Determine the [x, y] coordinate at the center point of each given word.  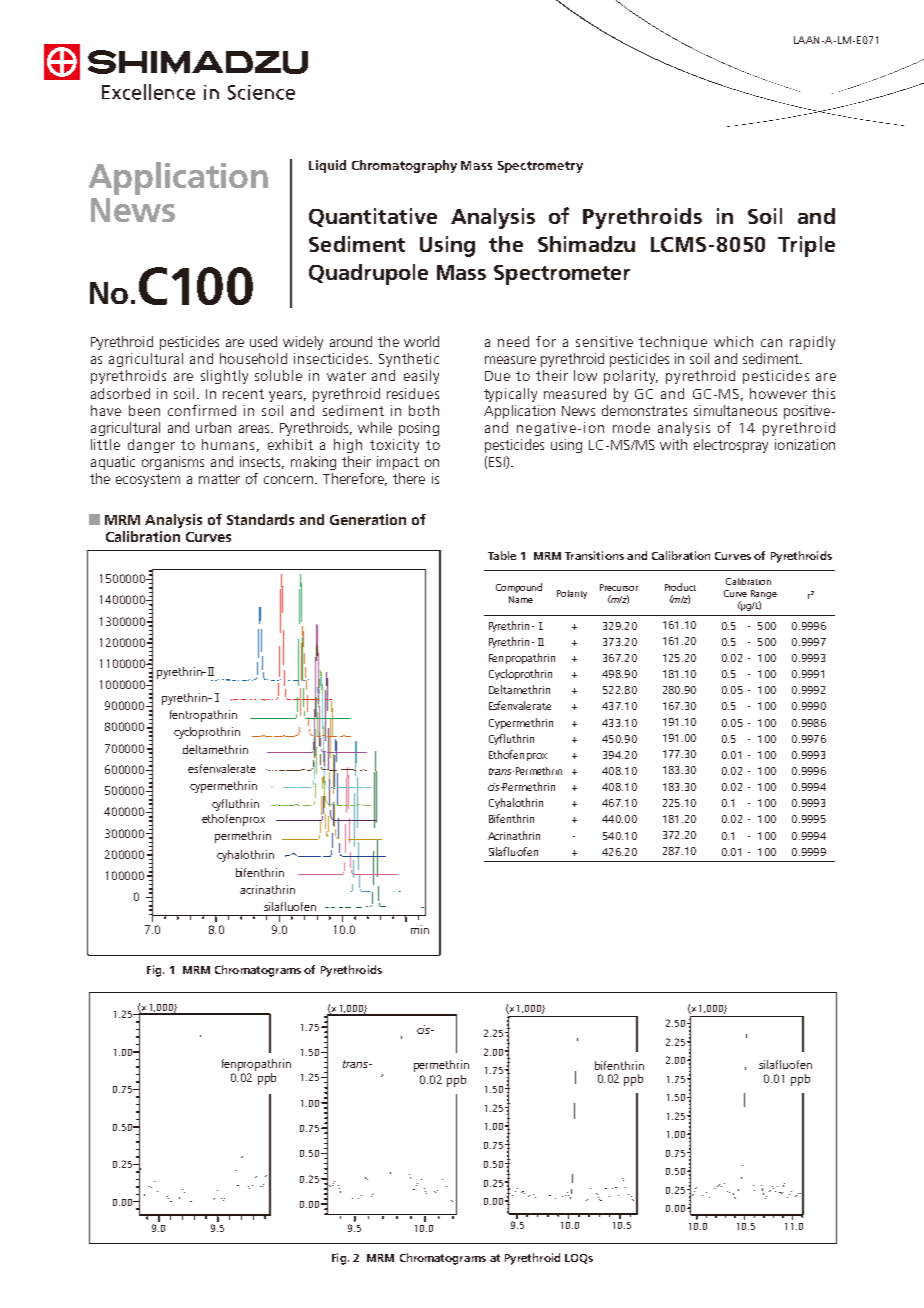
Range [764, 596]
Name [521, 599]
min [420, 929]
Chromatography [404, 166]
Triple [806, 246]
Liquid [327, 166]
